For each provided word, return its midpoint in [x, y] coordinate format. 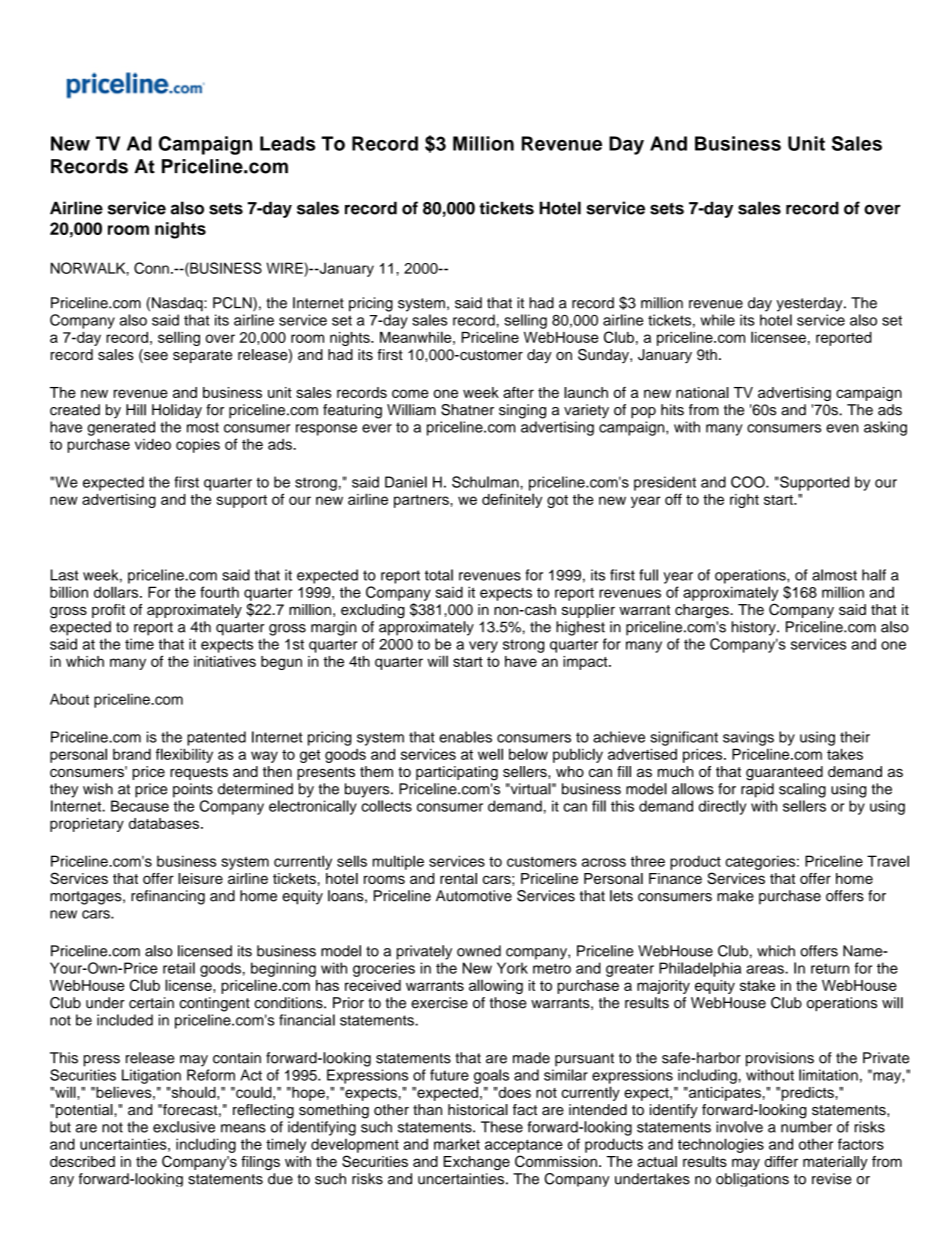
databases [164, 823]
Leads [287, 143]
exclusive [184, 1127]
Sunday [604, 356]
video [153, 444]
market [457, 1144]
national [702, 392]
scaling [802, 790]
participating [457, 773]
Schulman [486, 482]
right [744, 501]
